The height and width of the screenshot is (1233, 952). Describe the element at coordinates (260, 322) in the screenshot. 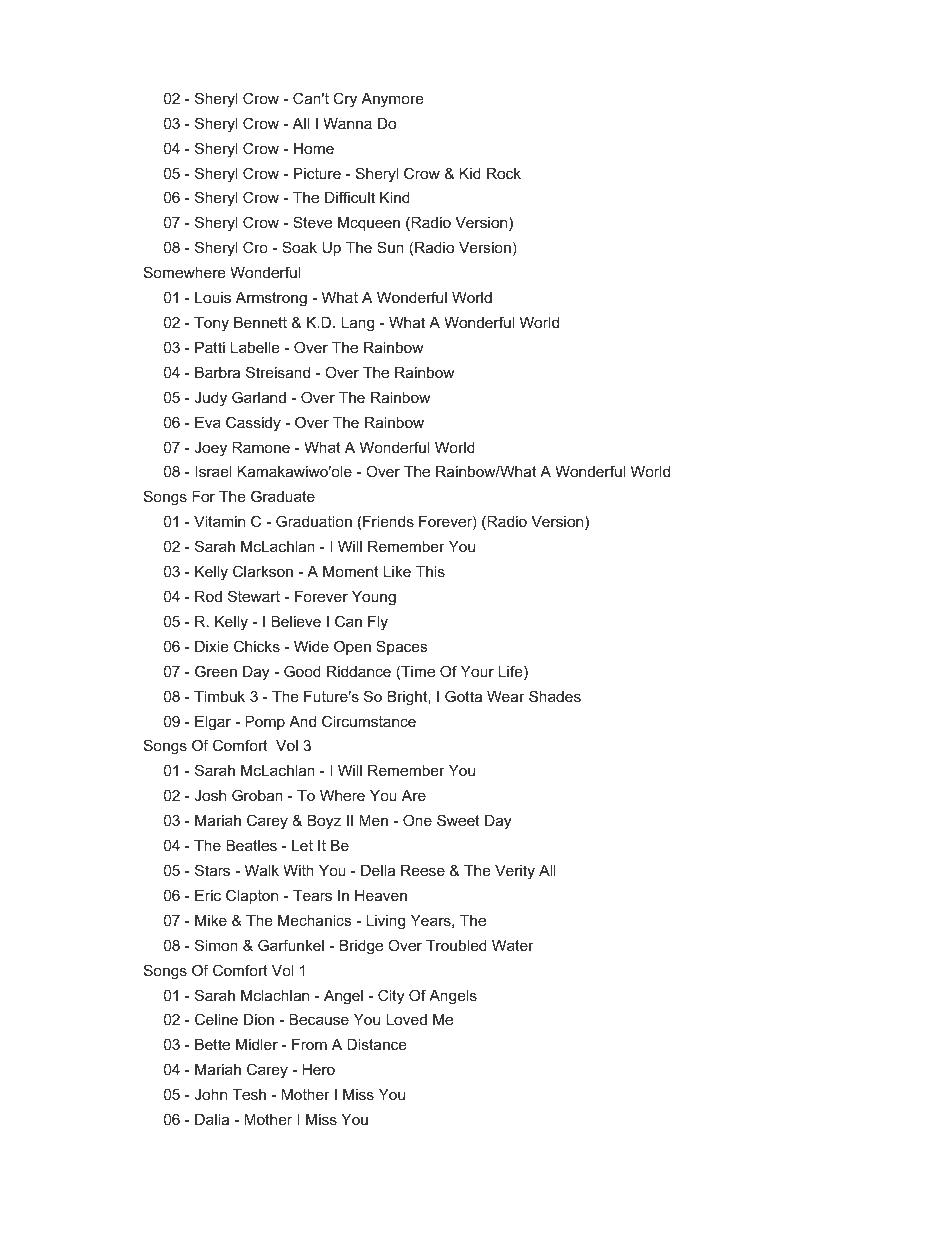

I see `Bennett` at that location.
